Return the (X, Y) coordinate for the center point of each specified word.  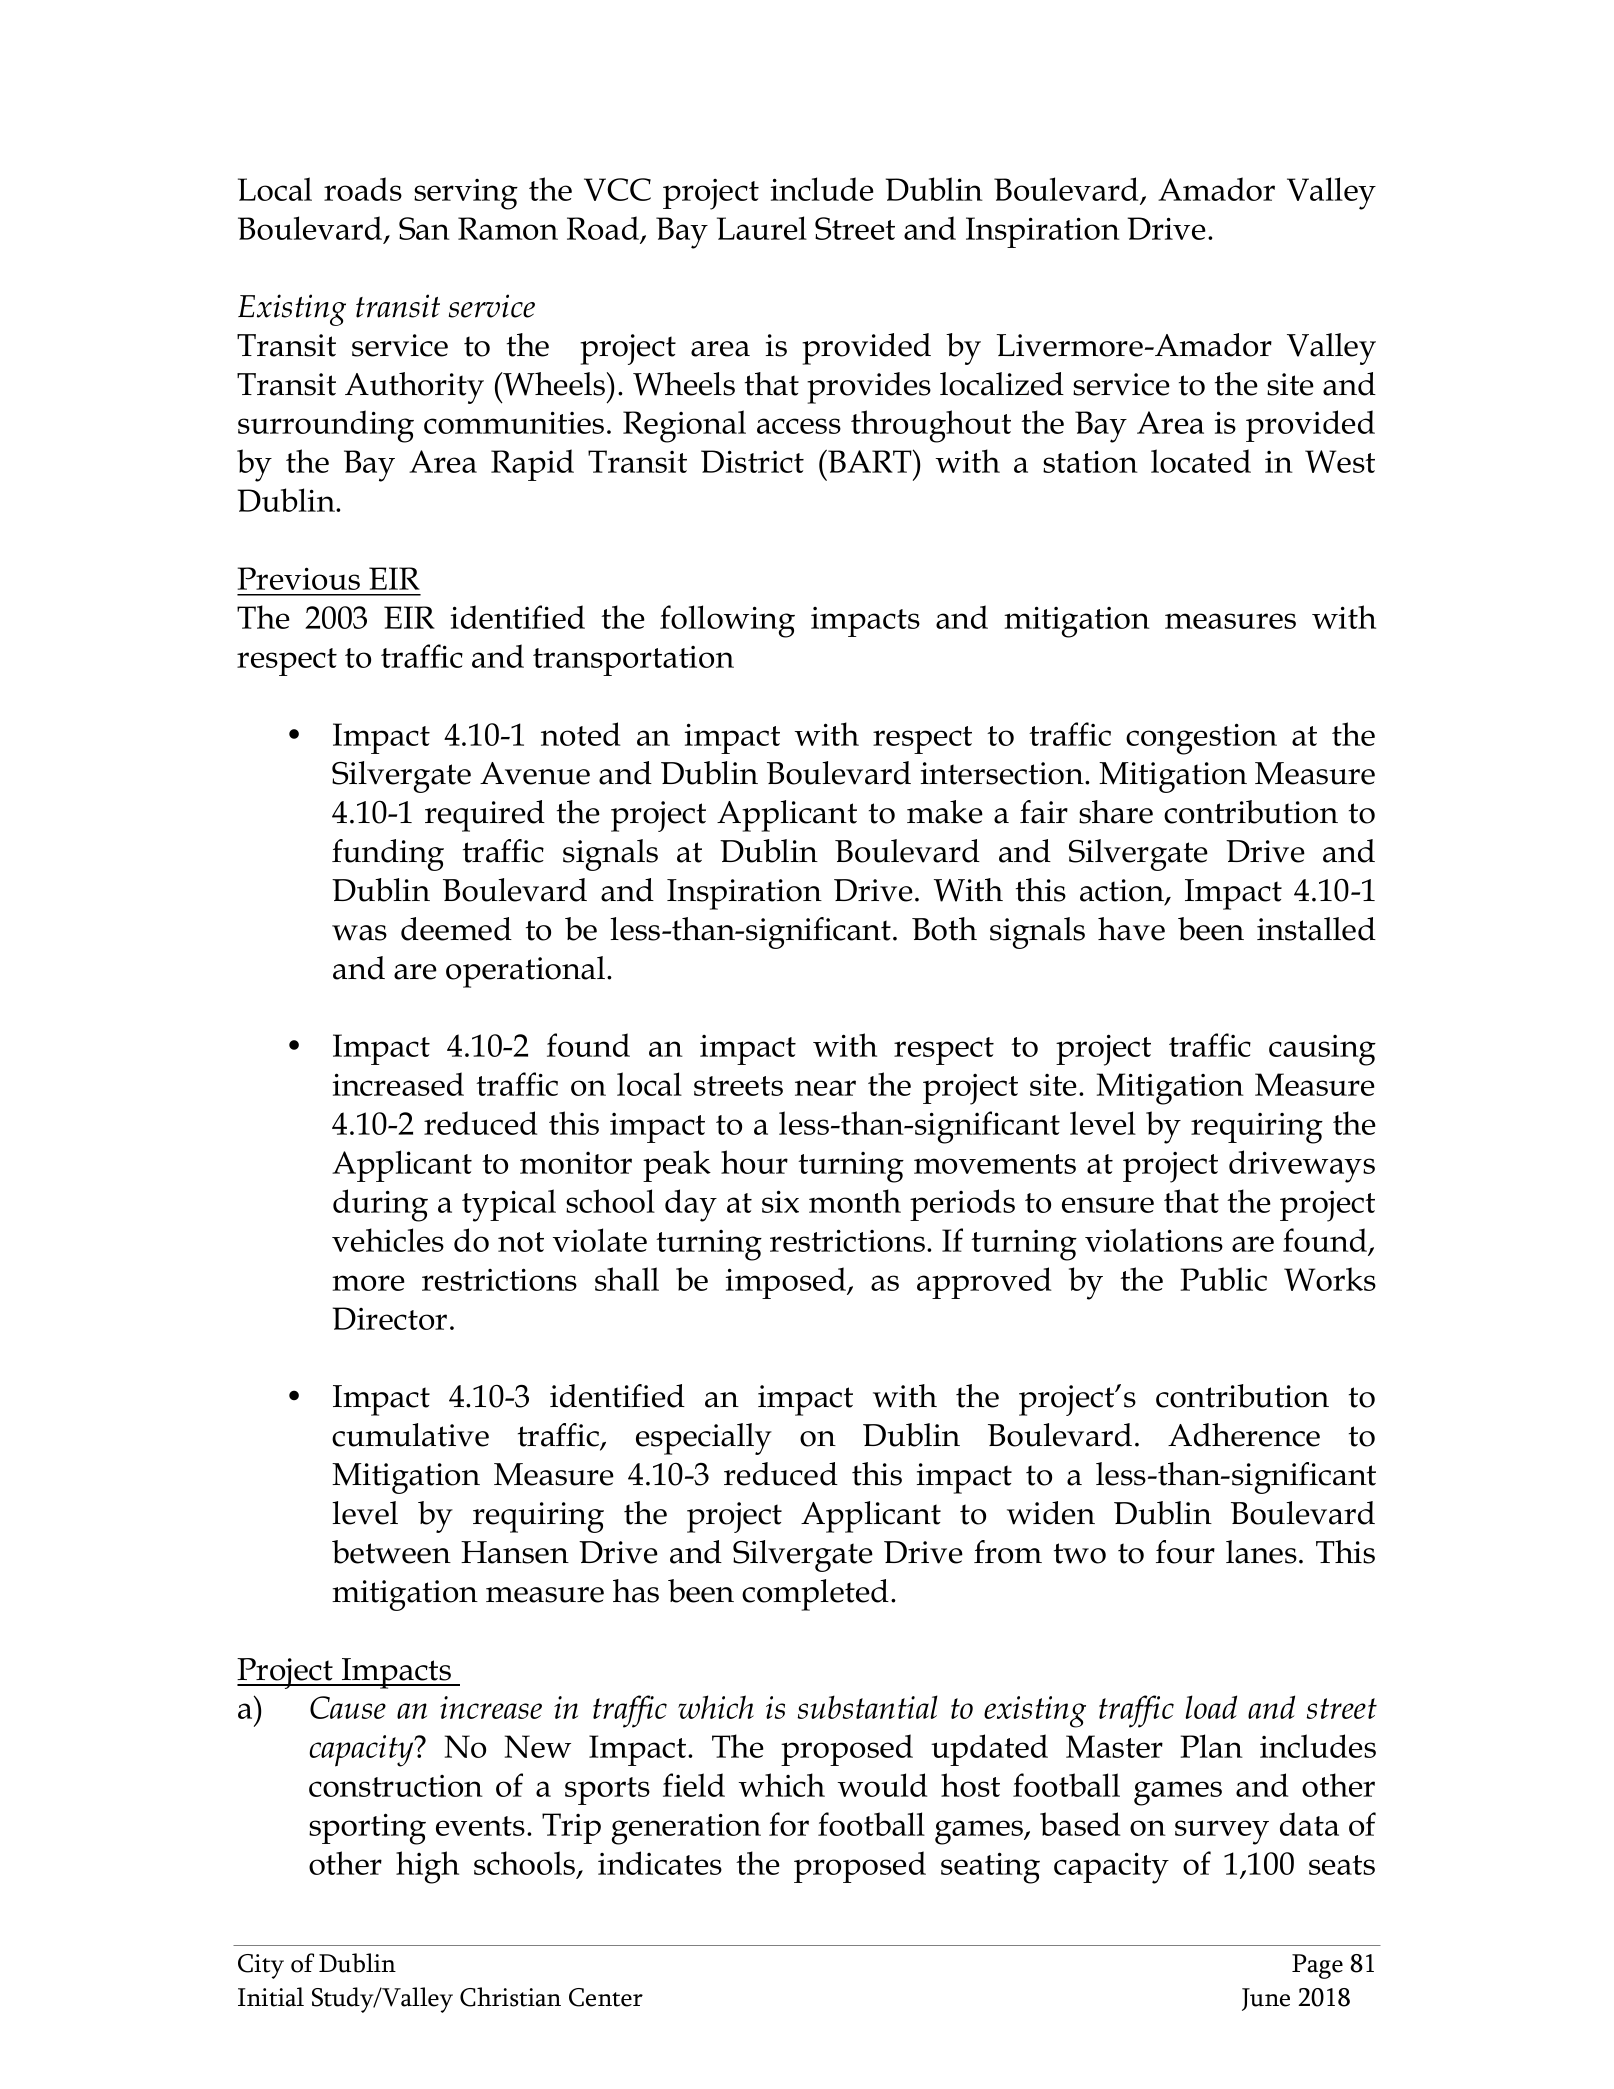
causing (1322, 1050)
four (1185, 1552)
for (789, 1824)
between (391, 1552)
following (727, 621)
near (825, 1088)
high (427, 1867)
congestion (1201, 739)
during (380, 1205)
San (424, 228)
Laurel (762, 228)
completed (815, 1595)
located (1201, 461)
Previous (299, 578)
